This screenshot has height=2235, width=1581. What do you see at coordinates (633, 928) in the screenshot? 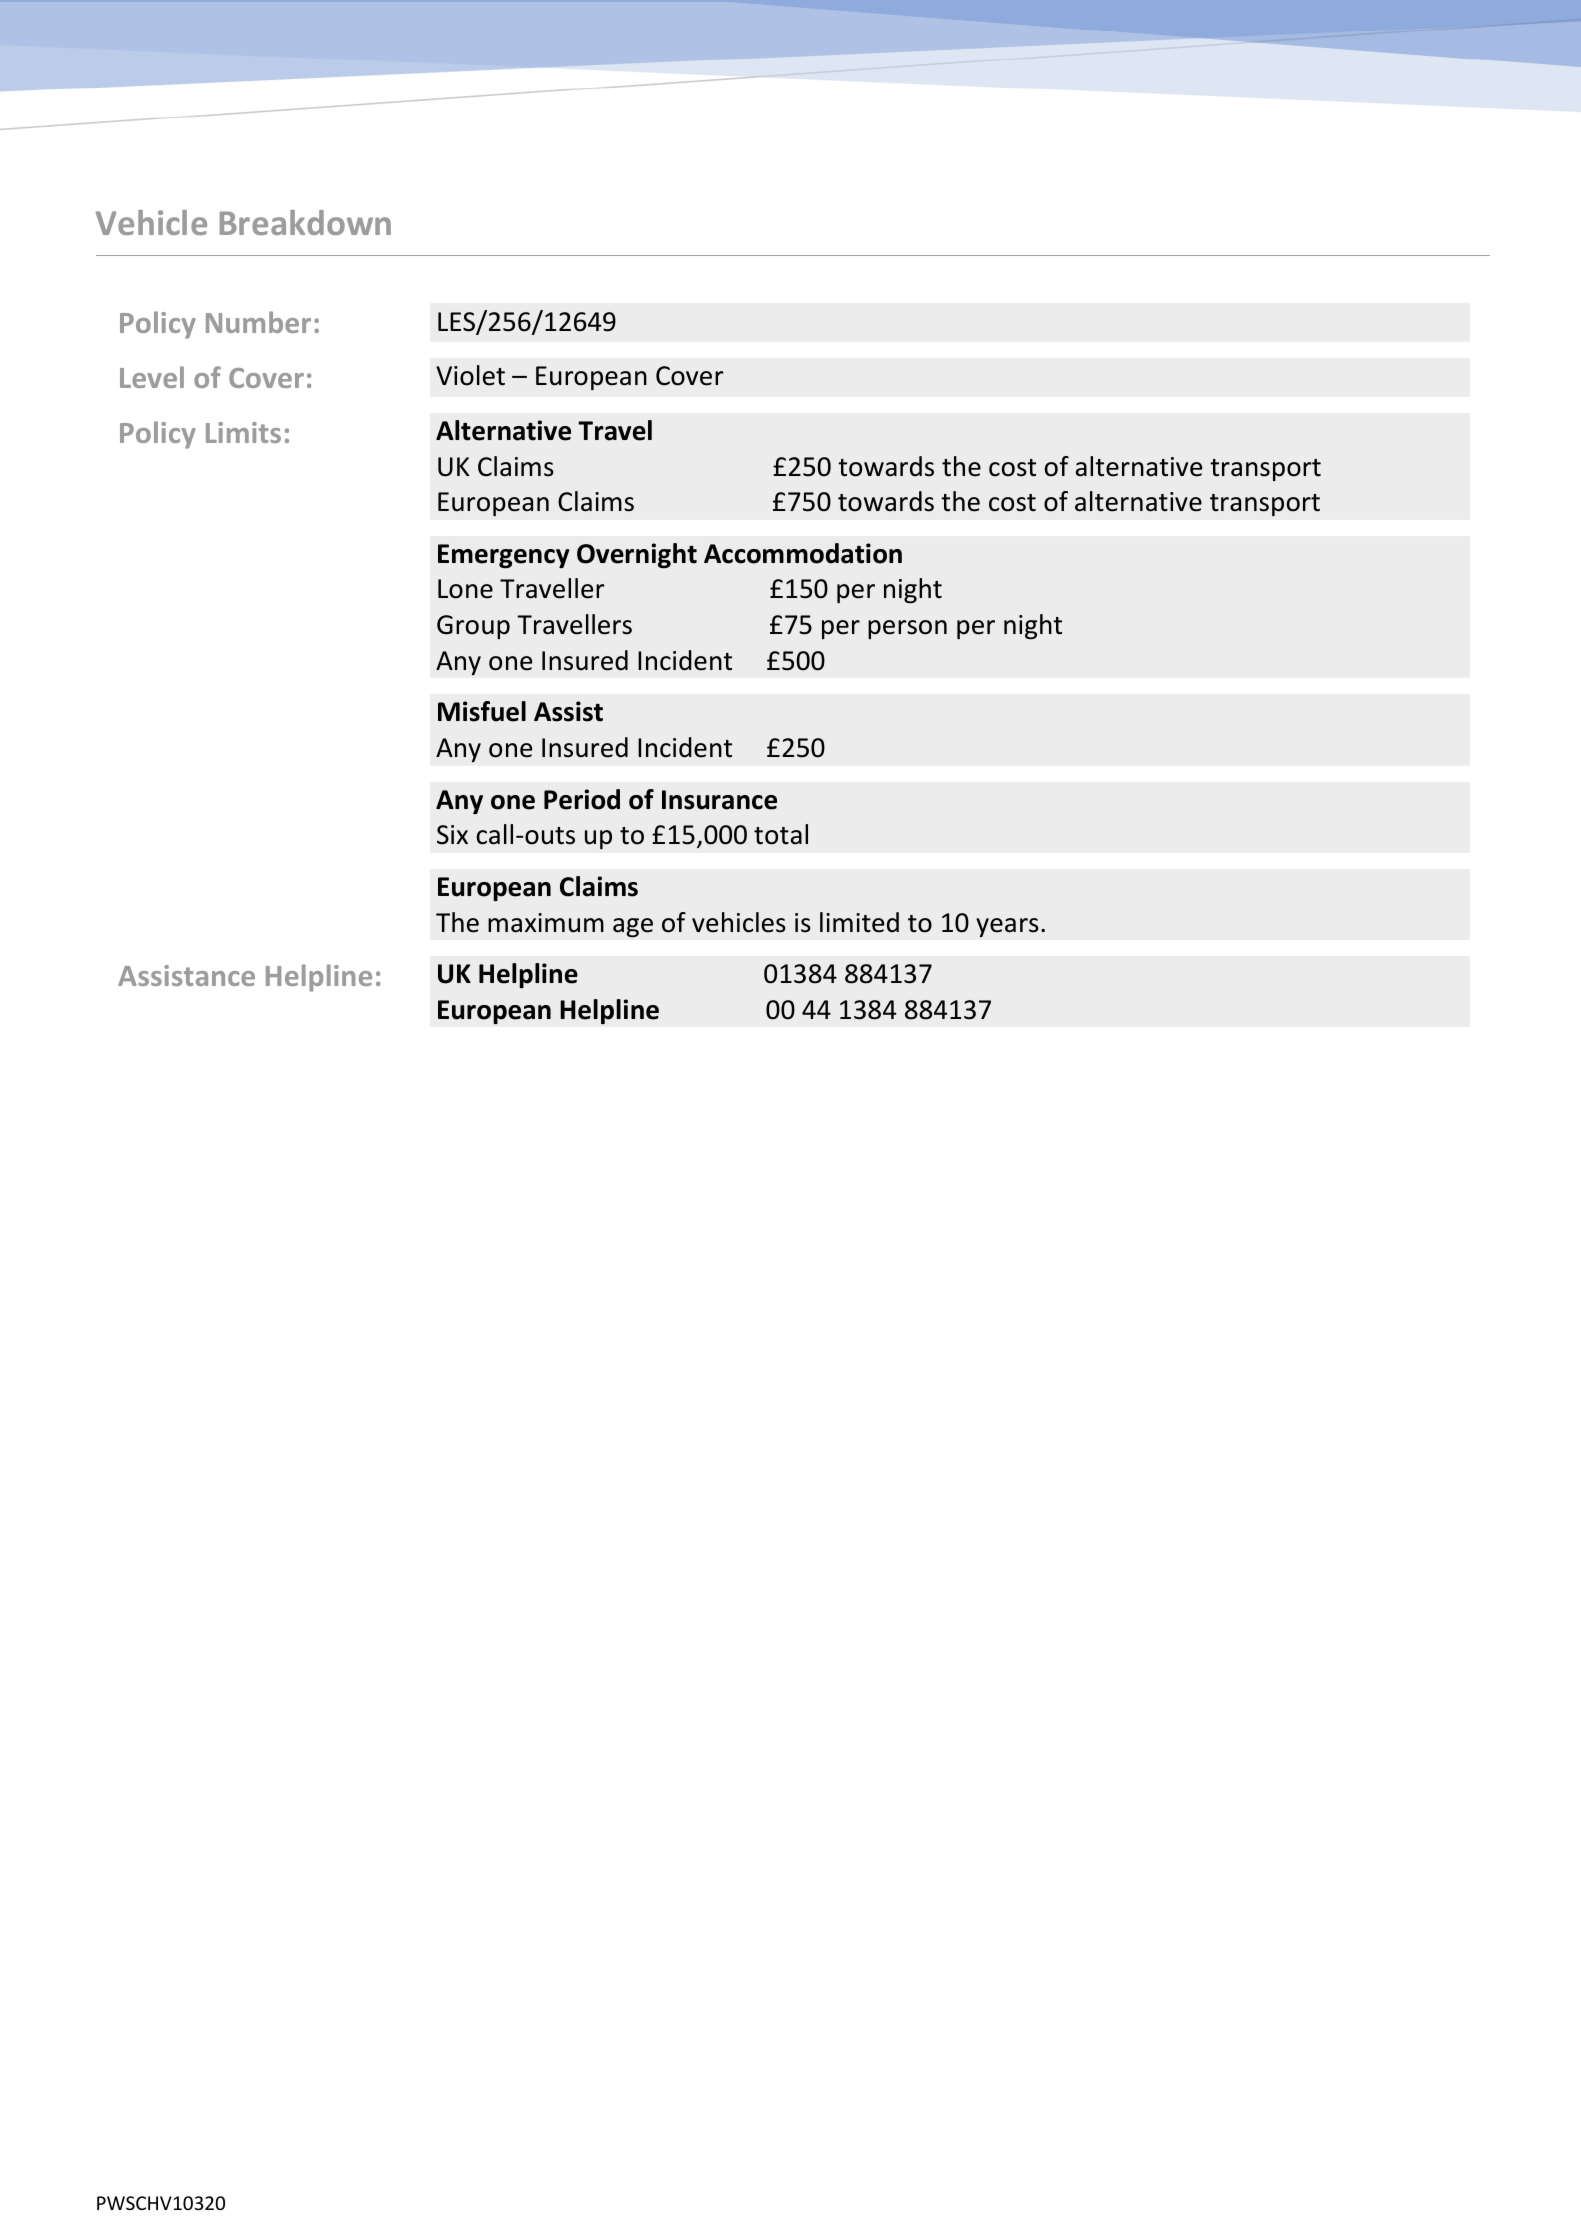
I see `age` at bounding box center [633, 928].
